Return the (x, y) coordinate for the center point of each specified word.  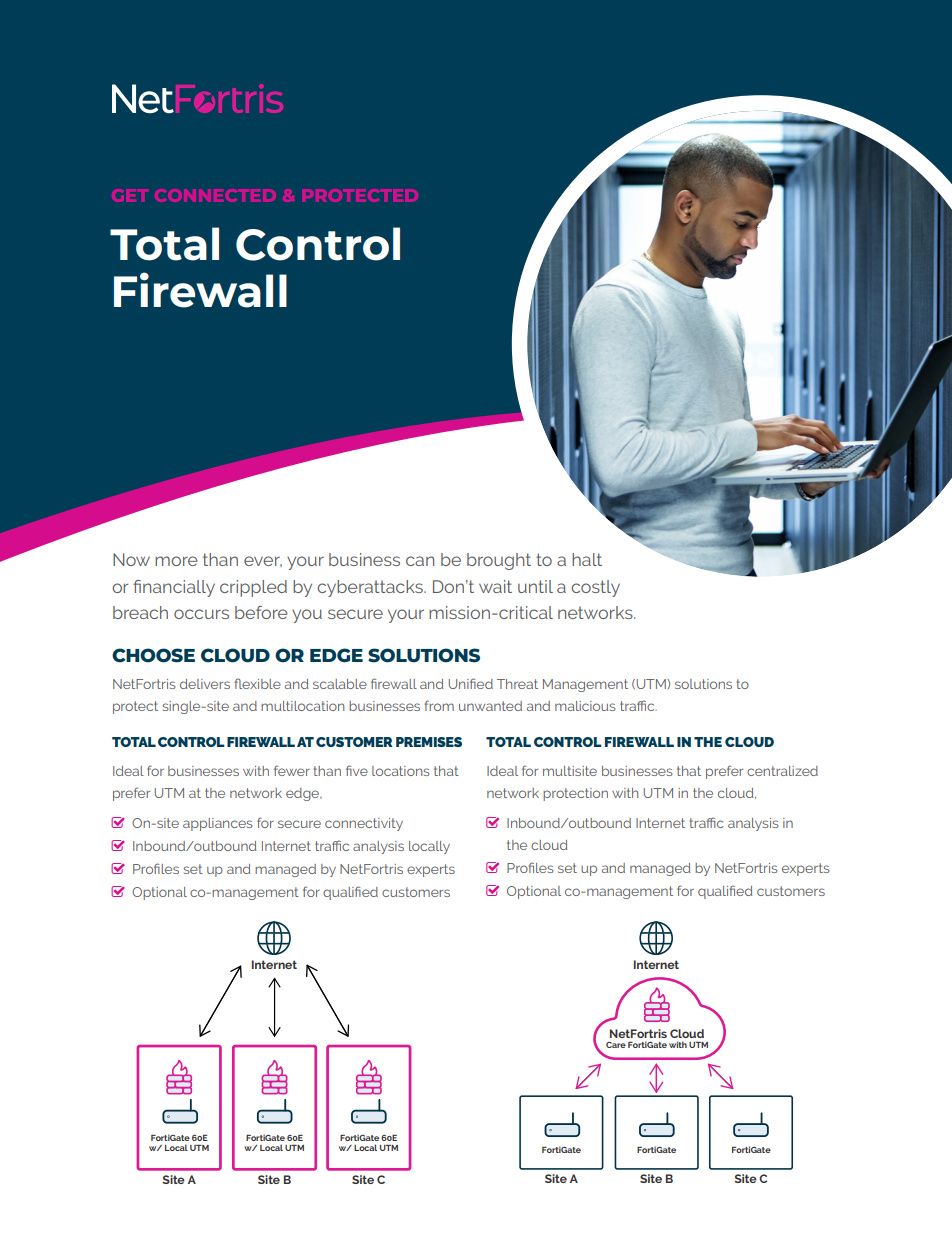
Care (616, 1045)
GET (130, 195)
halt (587, 559)
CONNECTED (215, 195)
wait (495, 586)
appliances (217, 824)
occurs (201, 614)
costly (595, 588)
